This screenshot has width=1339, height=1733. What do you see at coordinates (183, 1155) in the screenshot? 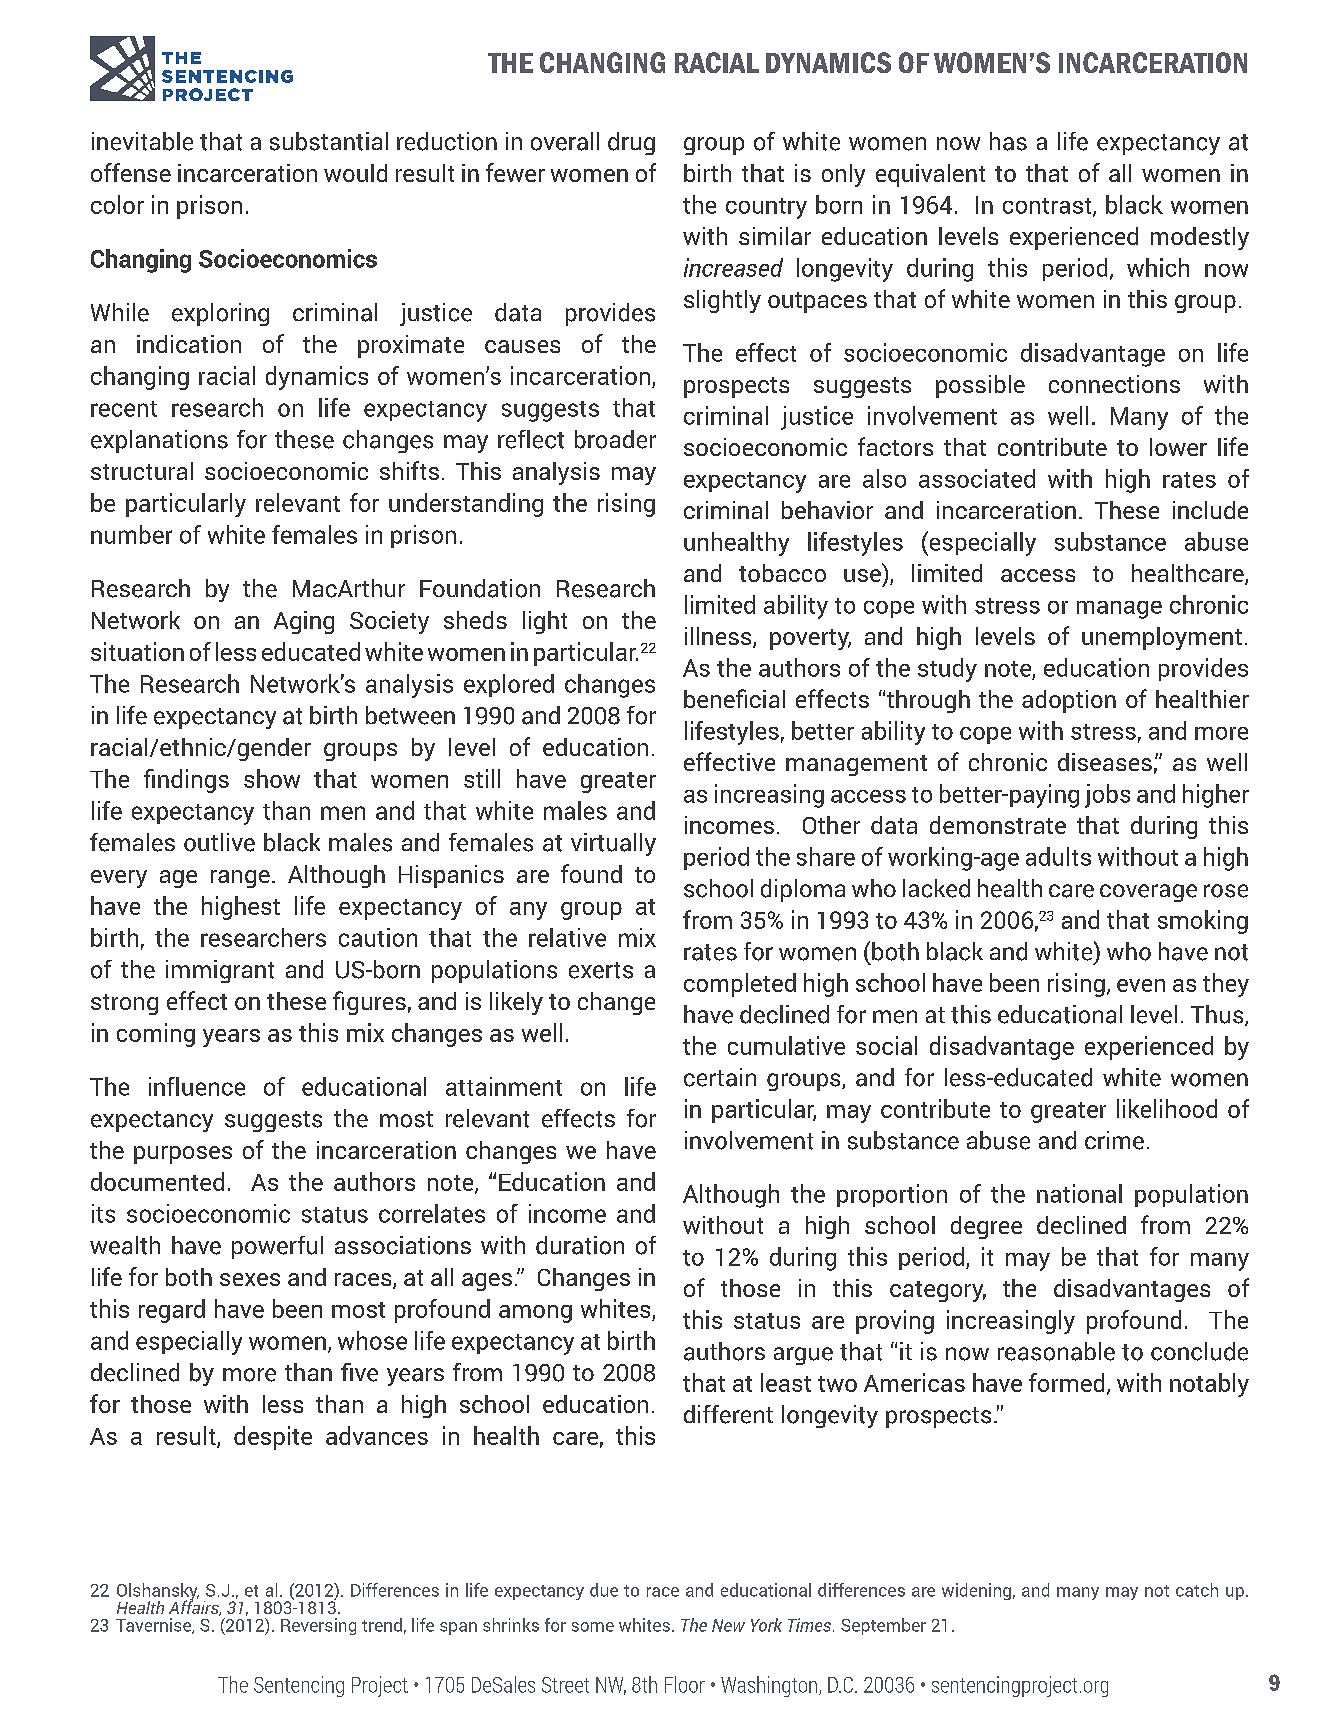
I see `purposes` at bounding box center [183, 1155].
